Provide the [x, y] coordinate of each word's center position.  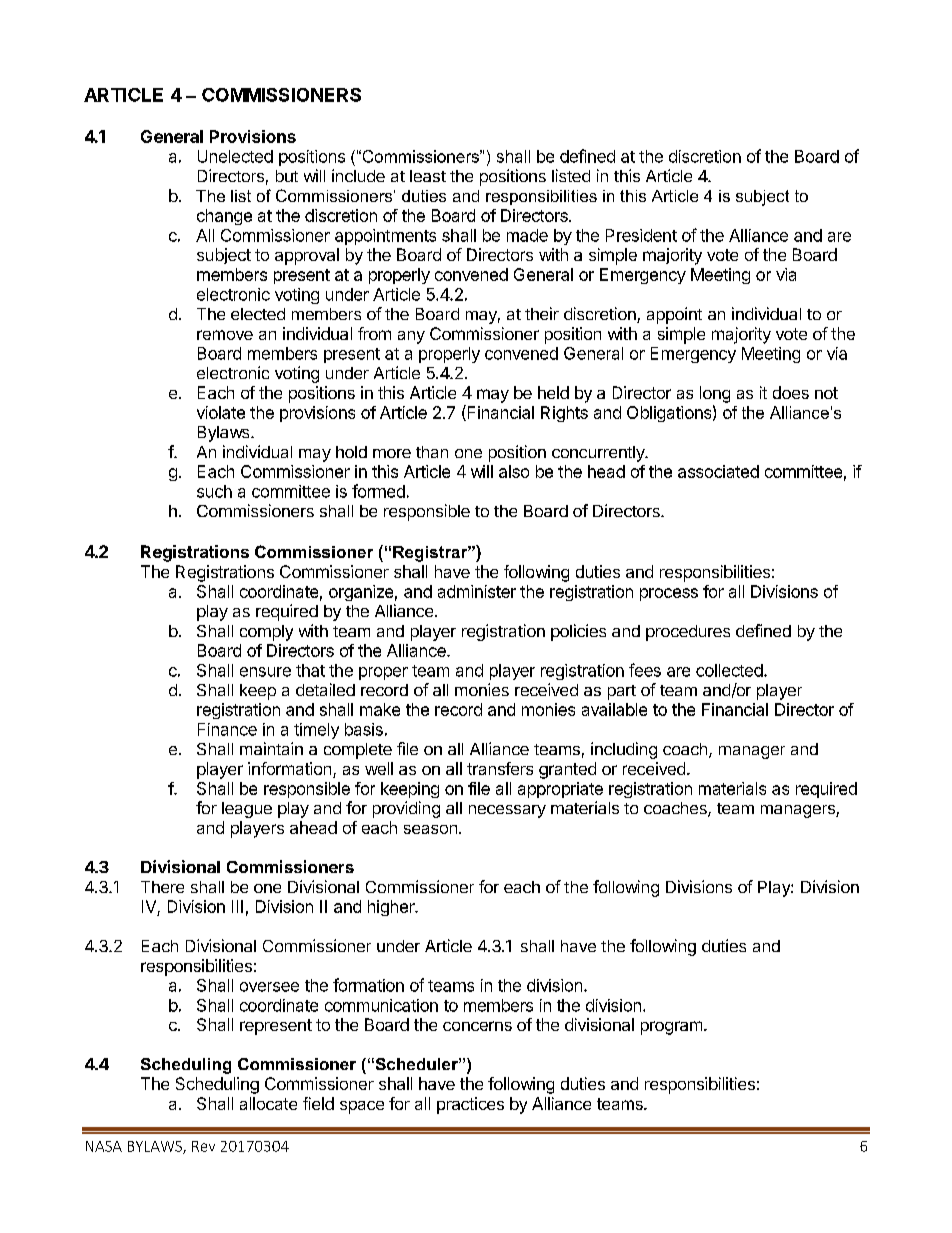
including [624, 750]
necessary [507, 811]
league [247, 810]
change [224, 217]
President [641, 235]
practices [470, 1105]
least [428, 176]
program [673, 1028]
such [214, 491]
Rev [203, 1146]
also [514, 471]
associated [718, 471]
